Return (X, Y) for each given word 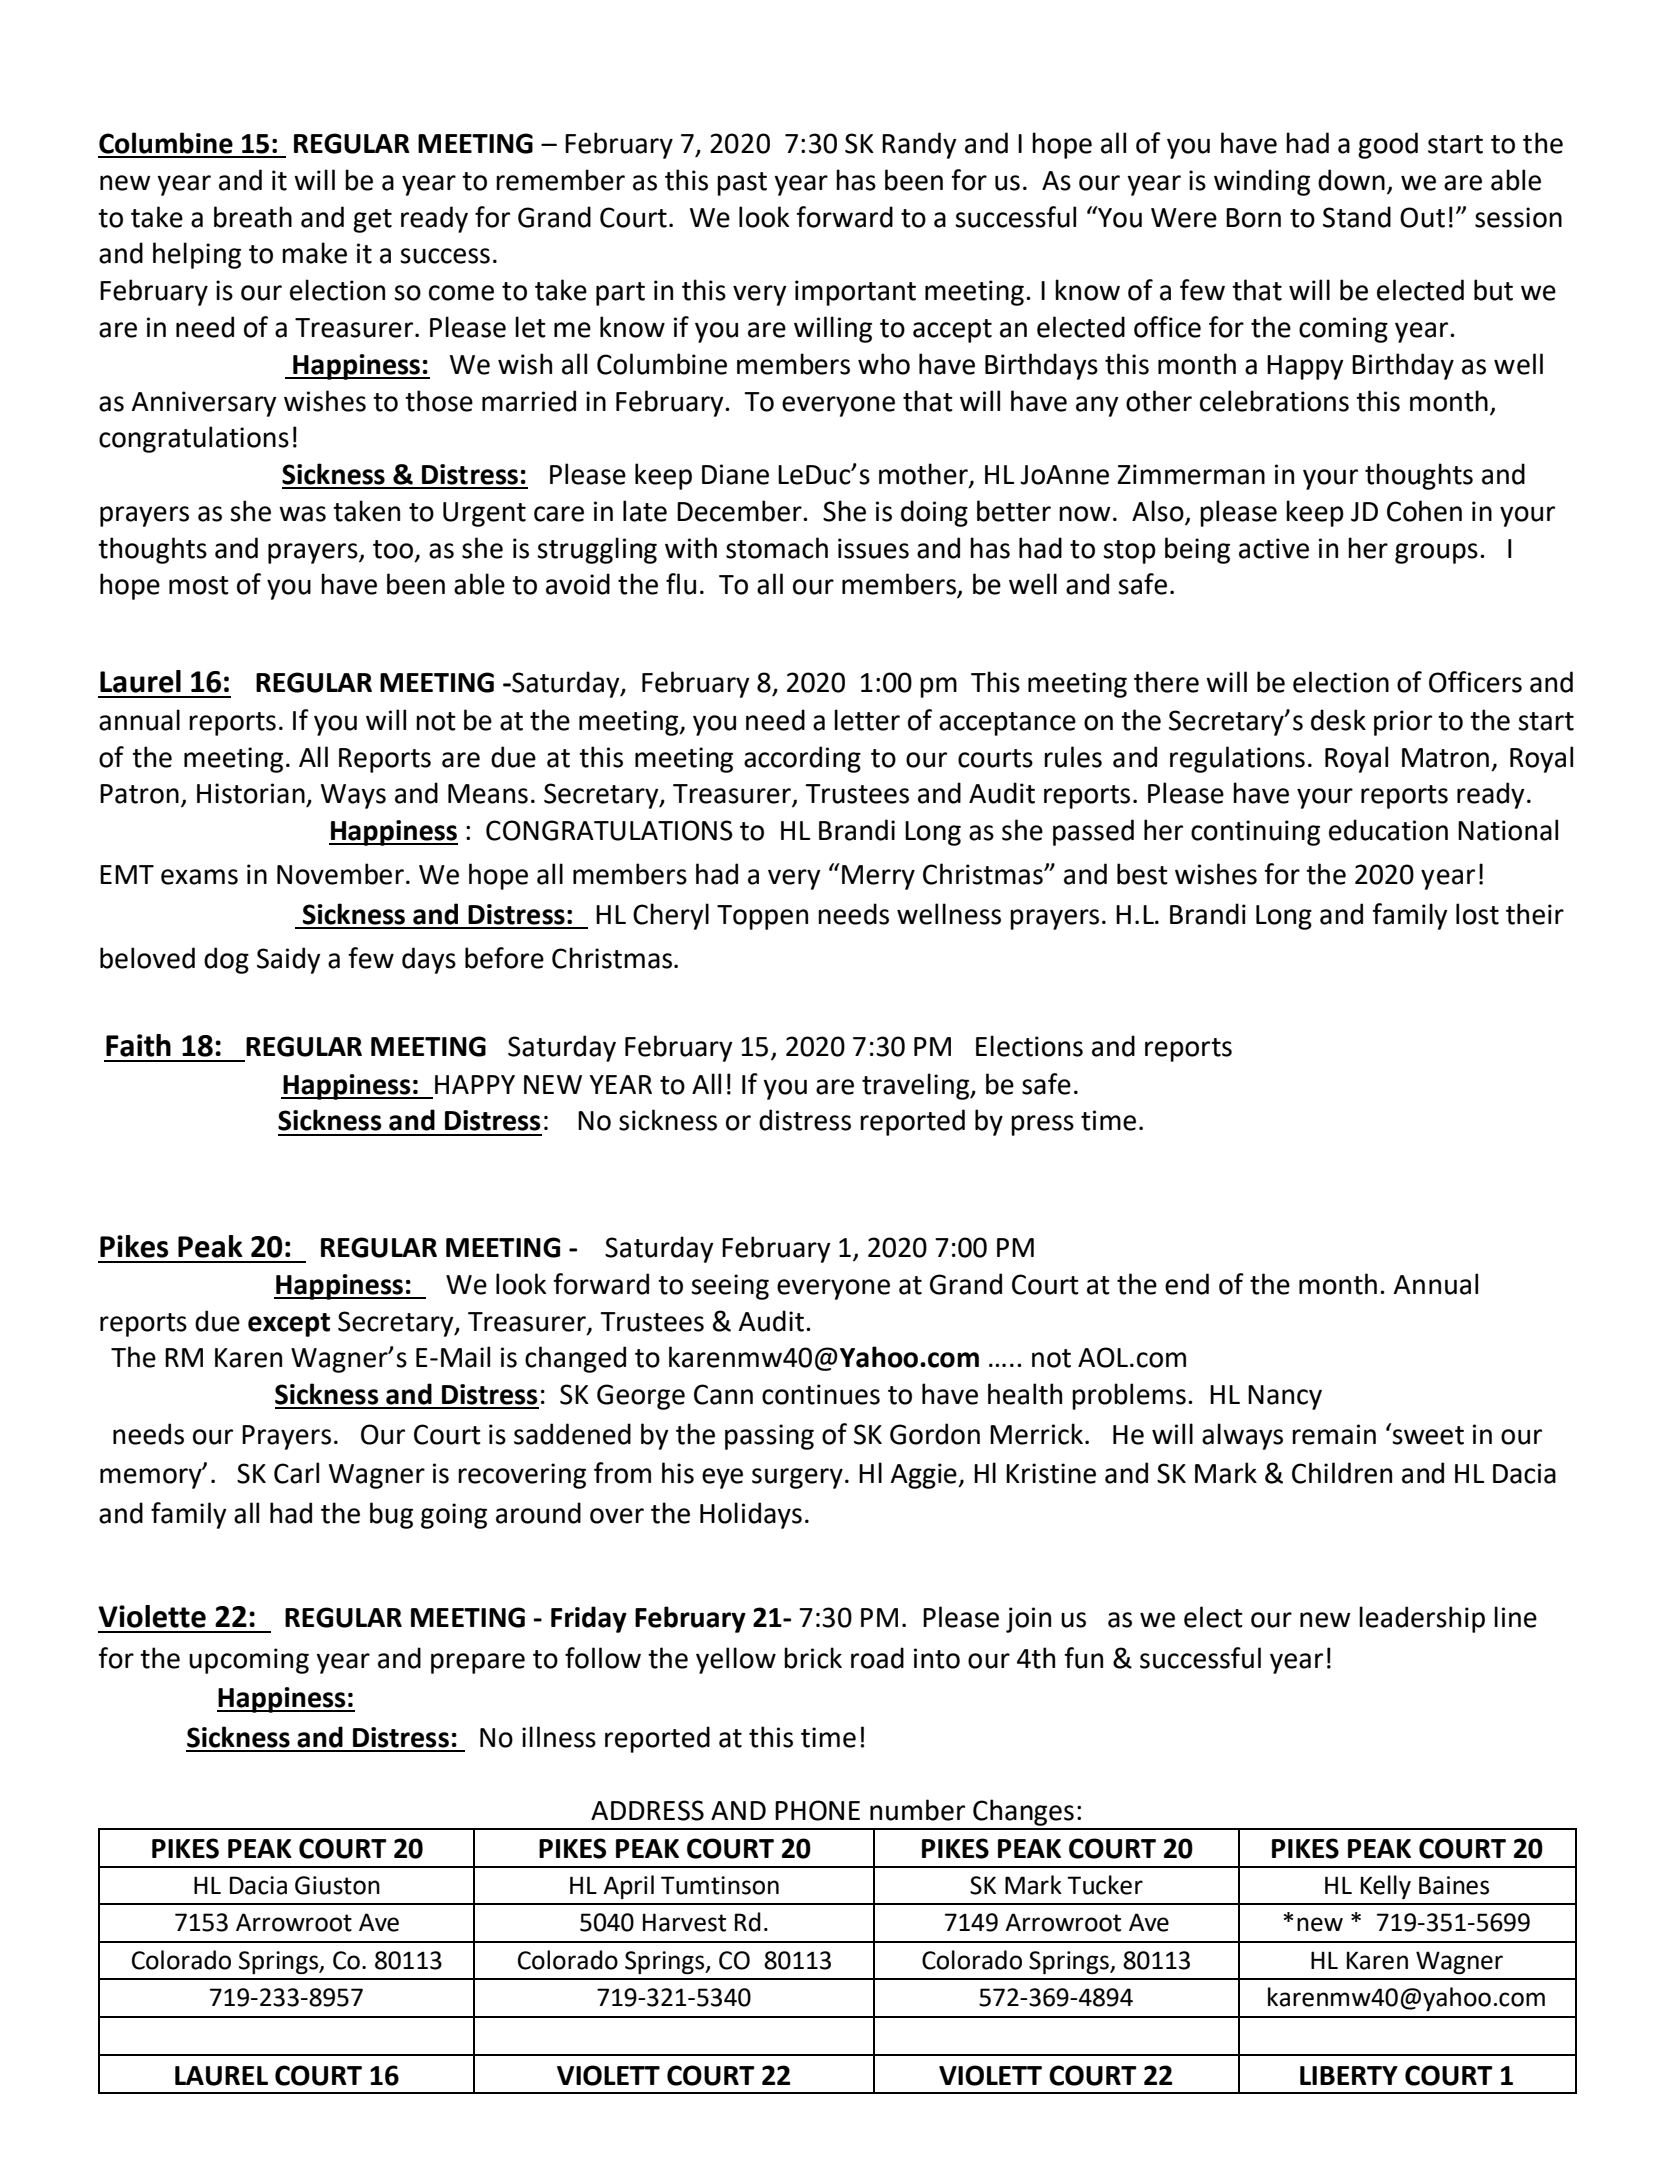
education (1388, 830)
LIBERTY (1349, 2075)
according (802, 759)
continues (821, 1394)
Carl (296, 1473)
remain (1334, 1434)
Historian (251, 793)
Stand (1357, 217)
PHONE (817, 1810)
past (742, 184)
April (628, 1887)
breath (253, 217)
